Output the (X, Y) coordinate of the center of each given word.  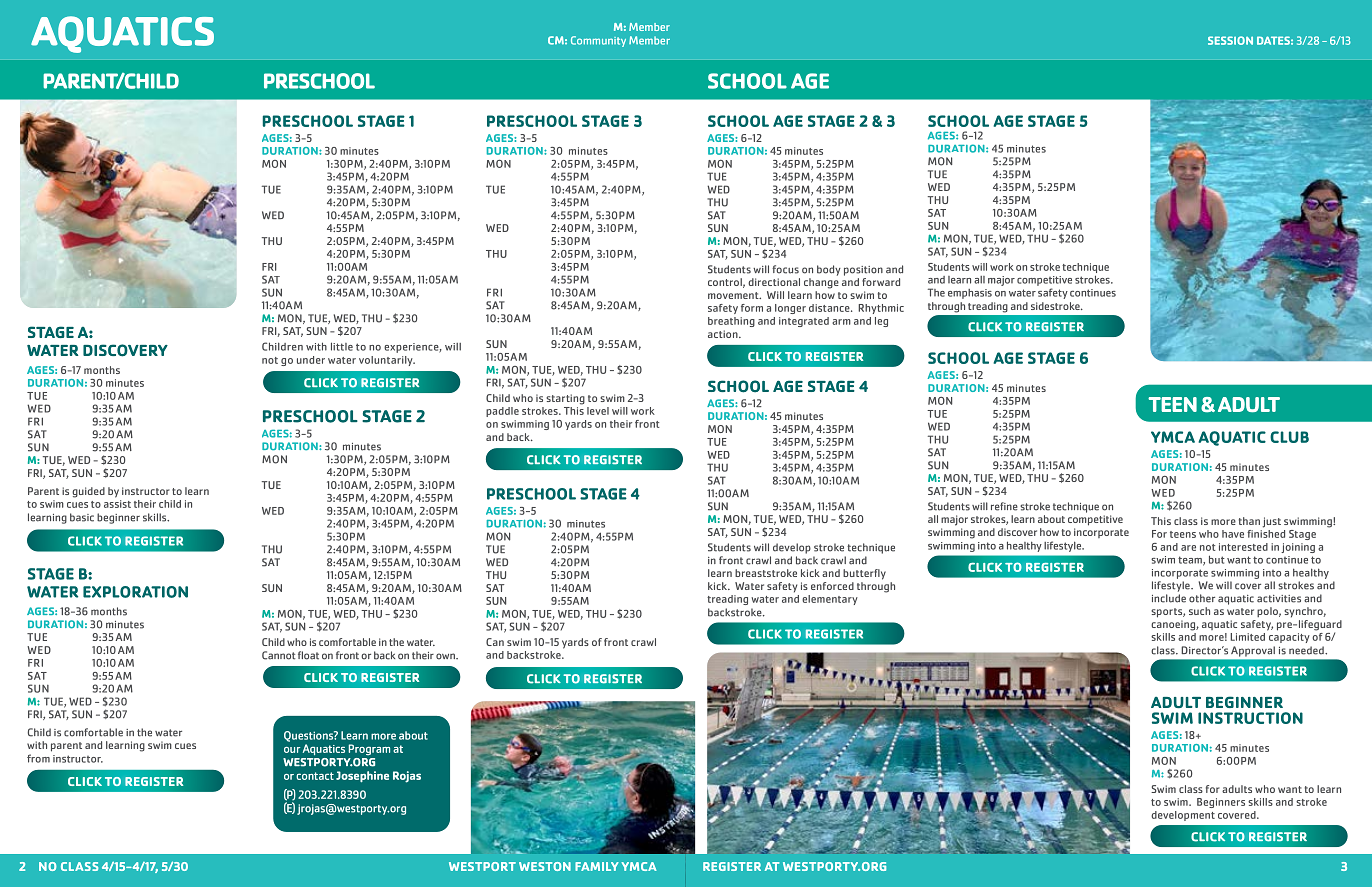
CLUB (1289, 437)
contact (315, 776)
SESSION (1230, 40)
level (598, 411)
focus (785, 269)
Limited (1247, 637)
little (342, 346)
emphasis (970, 294)
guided (88, 492)
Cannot (278, 655)
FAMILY (597, 866)
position (863, 271)
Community (598, 41)
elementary (830, 600)
